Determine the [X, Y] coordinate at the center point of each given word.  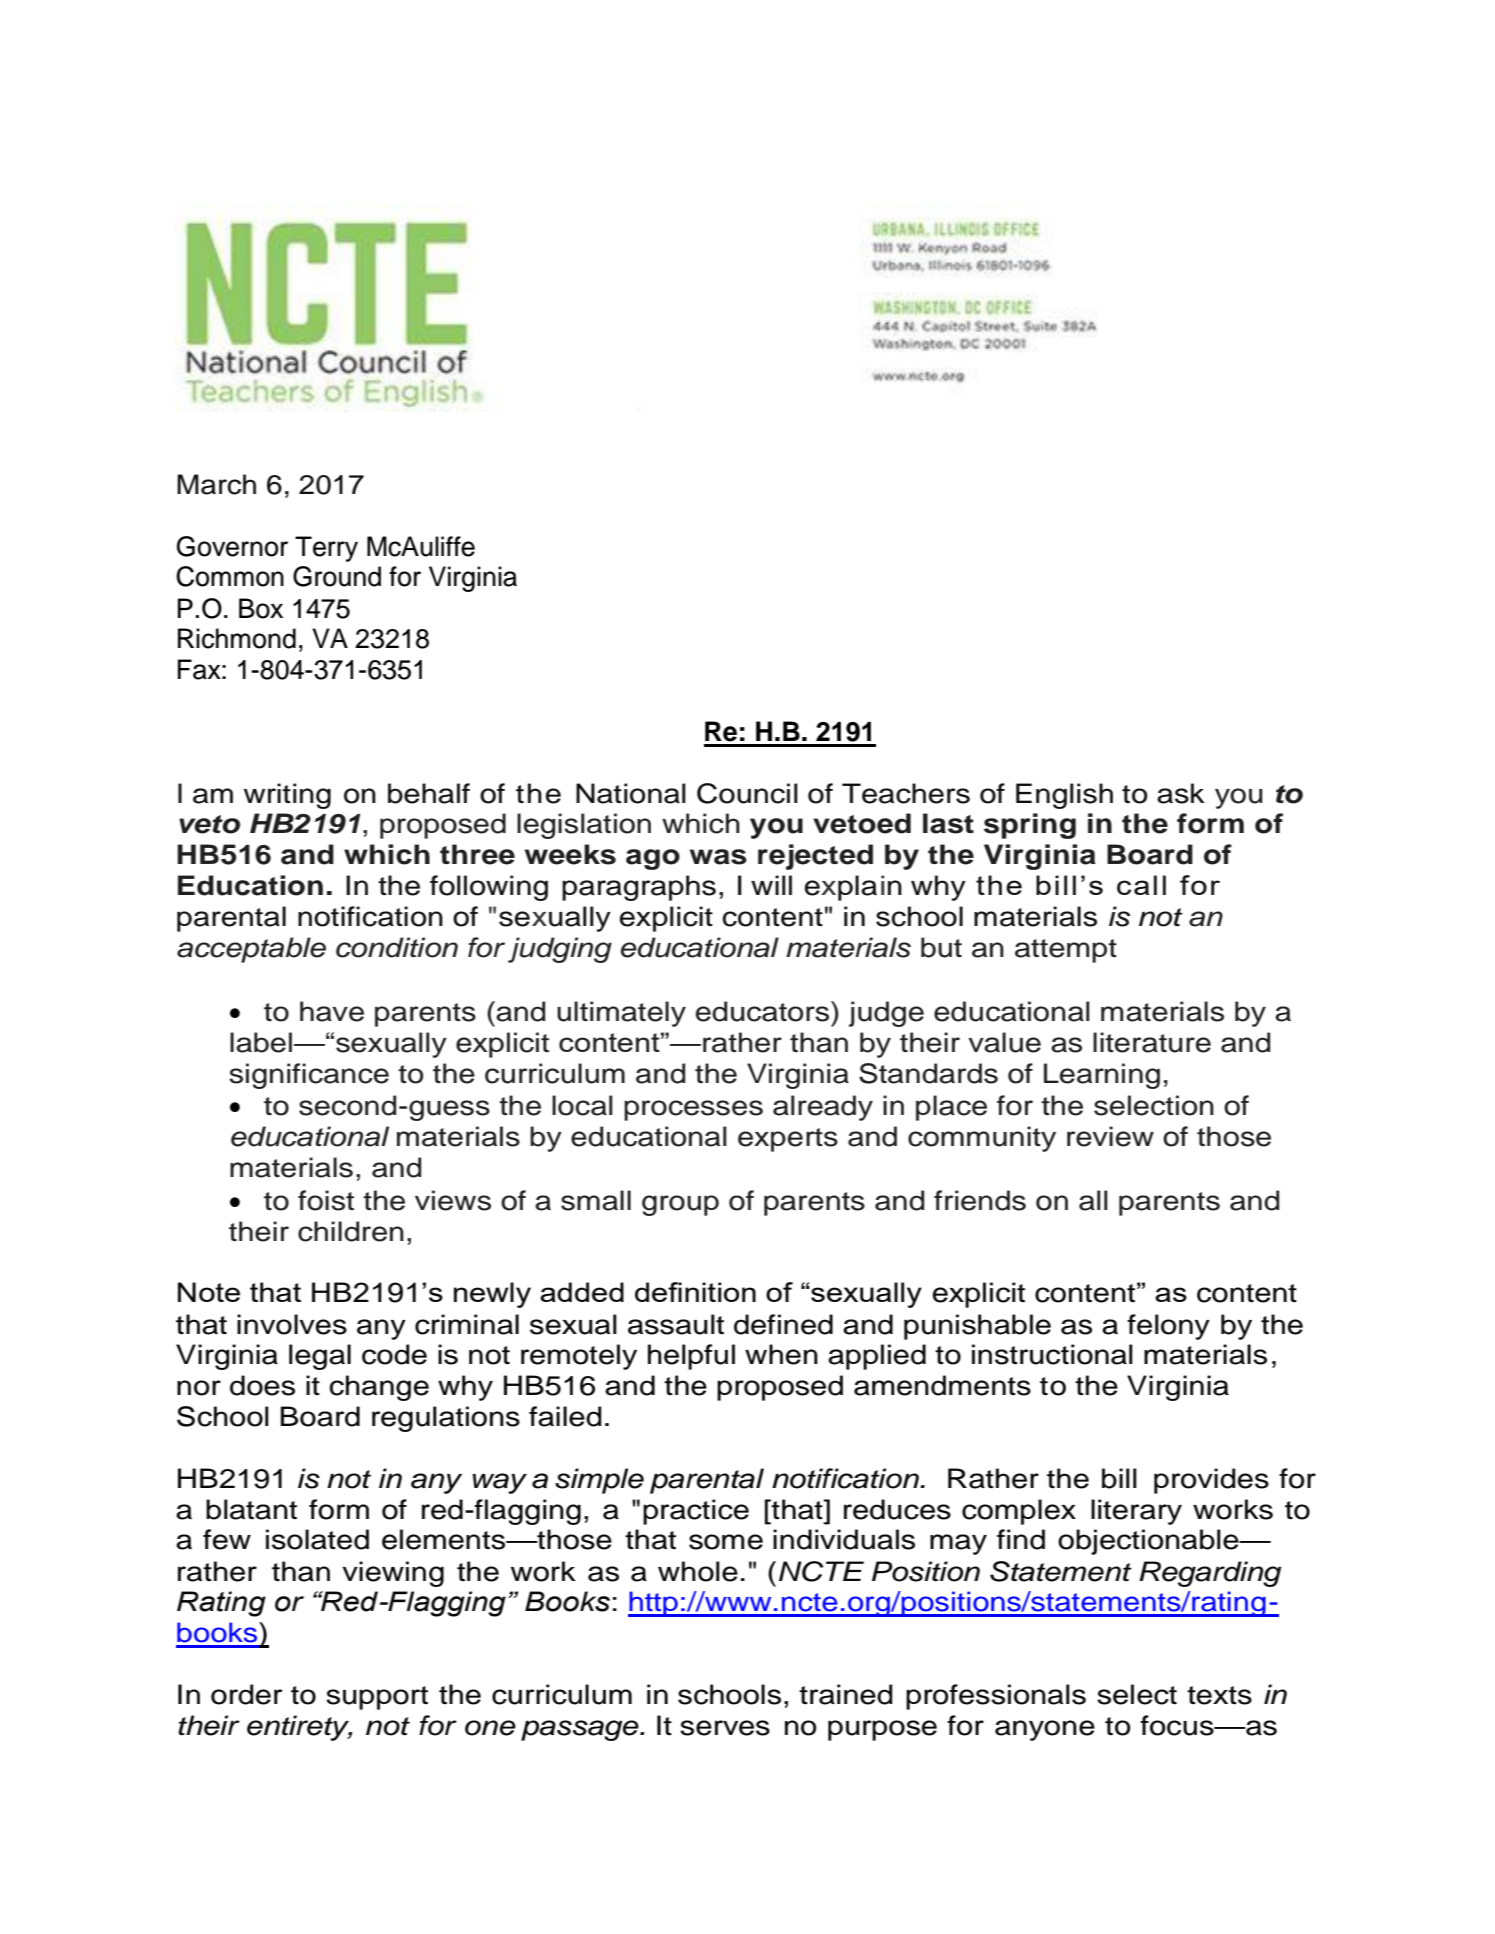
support [377, 1698]
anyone [1045, 1730]
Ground [337, 576]
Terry [326, 549]
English [1064, 796]
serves [725, 1728]
